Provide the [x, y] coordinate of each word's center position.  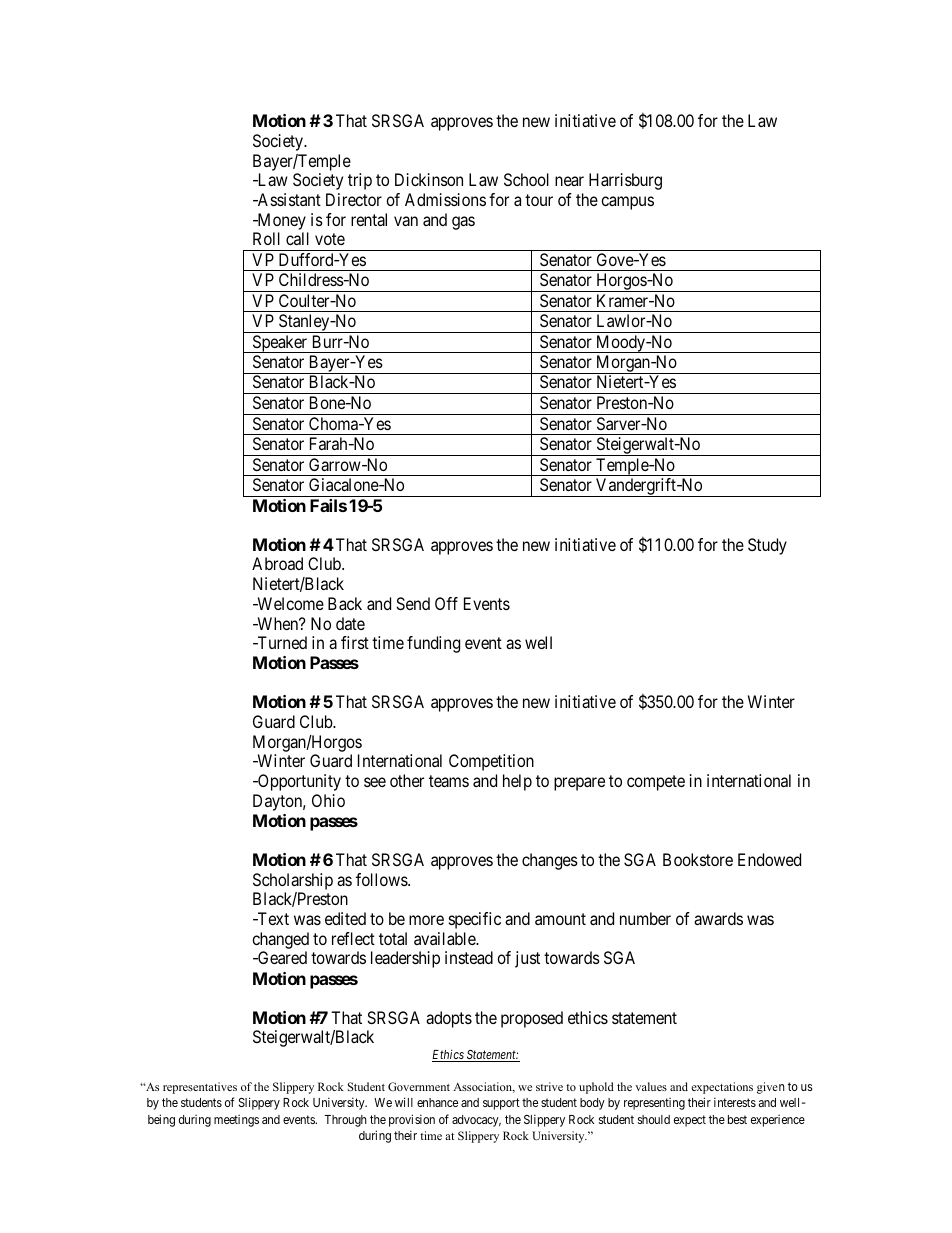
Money [280, 221]
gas [463, 223]
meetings [236, 1121]
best [737, 1119]
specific [475, 920]
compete [656, 783]
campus [627, 203]
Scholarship [293, 881]
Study [767, 546]
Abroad [277, 563]
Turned [281, 642]
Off [446, 603]
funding [433, 644]
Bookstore [698, 859]
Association [483, 1087]
